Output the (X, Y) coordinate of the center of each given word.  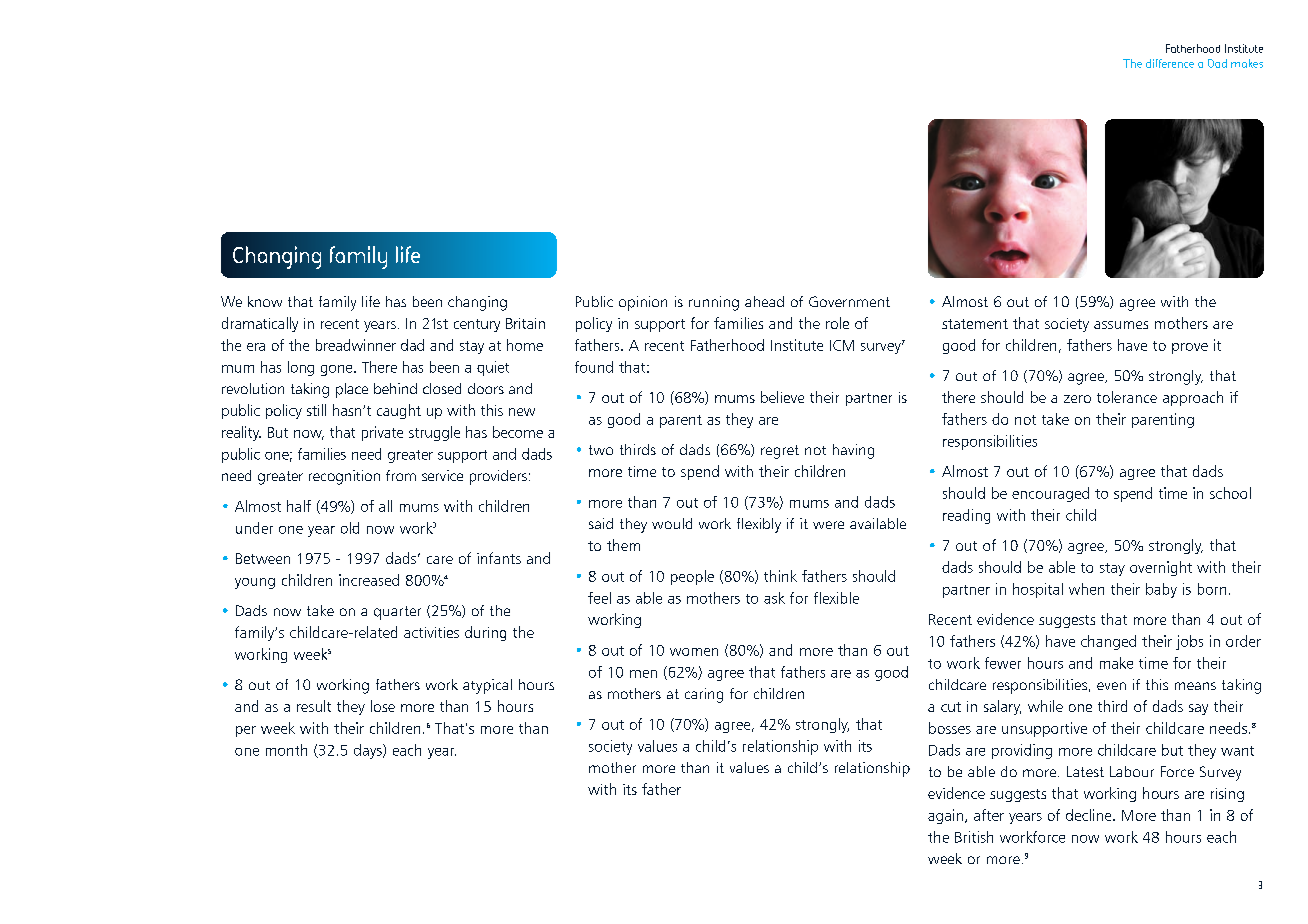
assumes (1121, 325)
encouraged (1050, 494)
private (382, 433)
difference (1170, 63)
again (947, 816)
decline (1090, 815)
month (286, 750)
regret (780, 452)
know (265, 301)
